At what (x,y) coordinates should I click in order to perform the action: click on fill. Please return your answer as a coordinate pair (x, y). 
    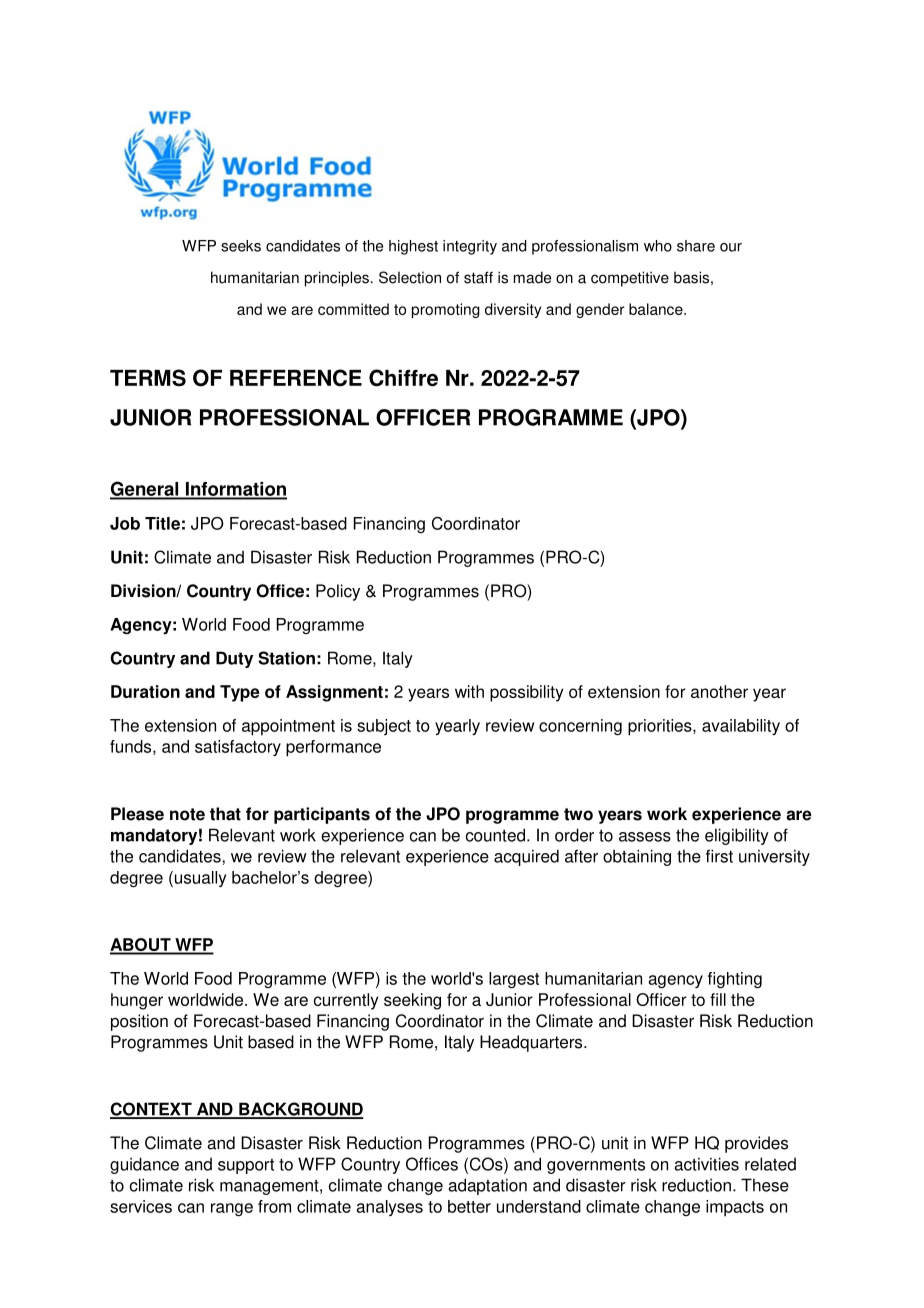
    Looking at the image, I should click on (718, 999).
